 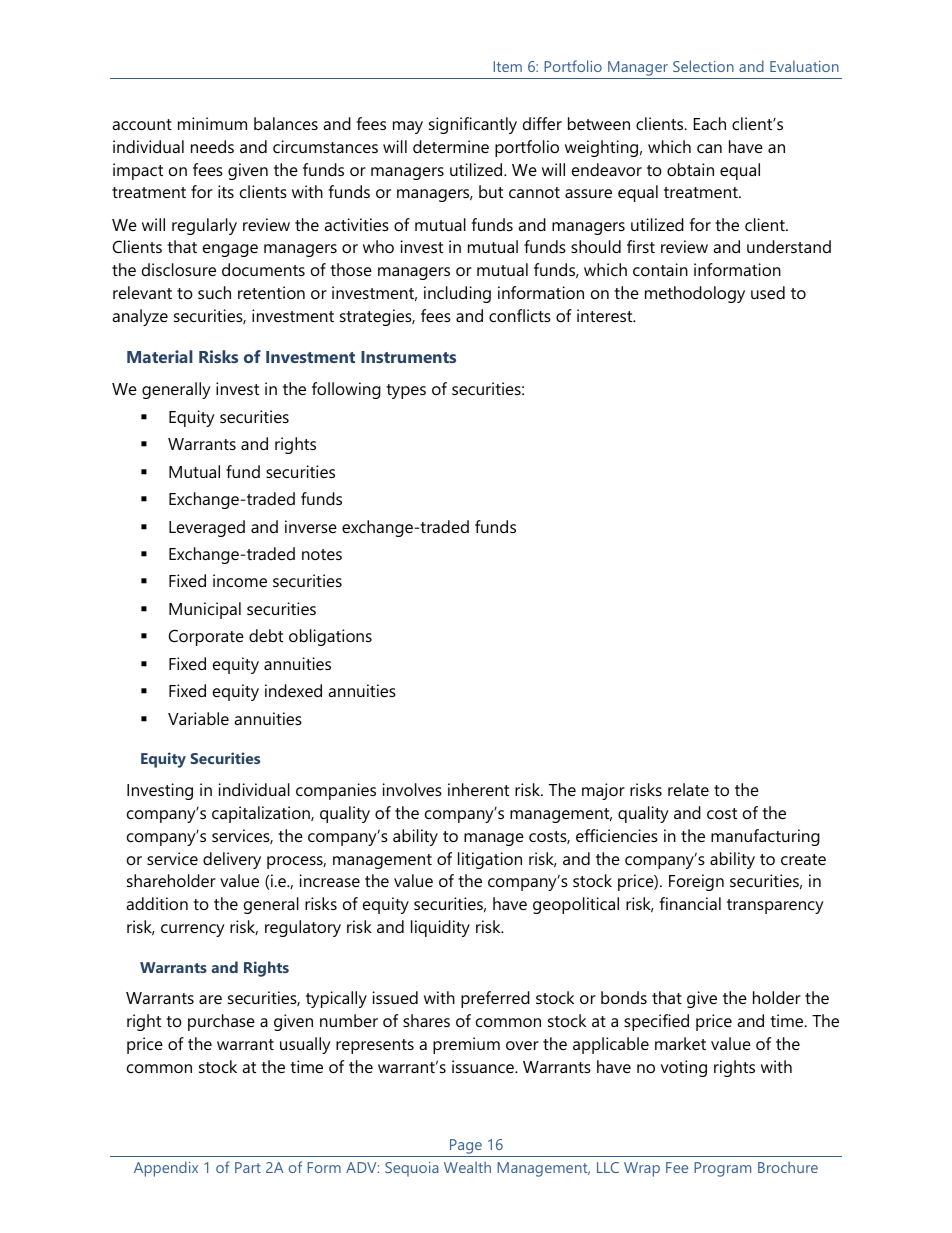 I want to click on significantly, so click(x=473, y=125).
